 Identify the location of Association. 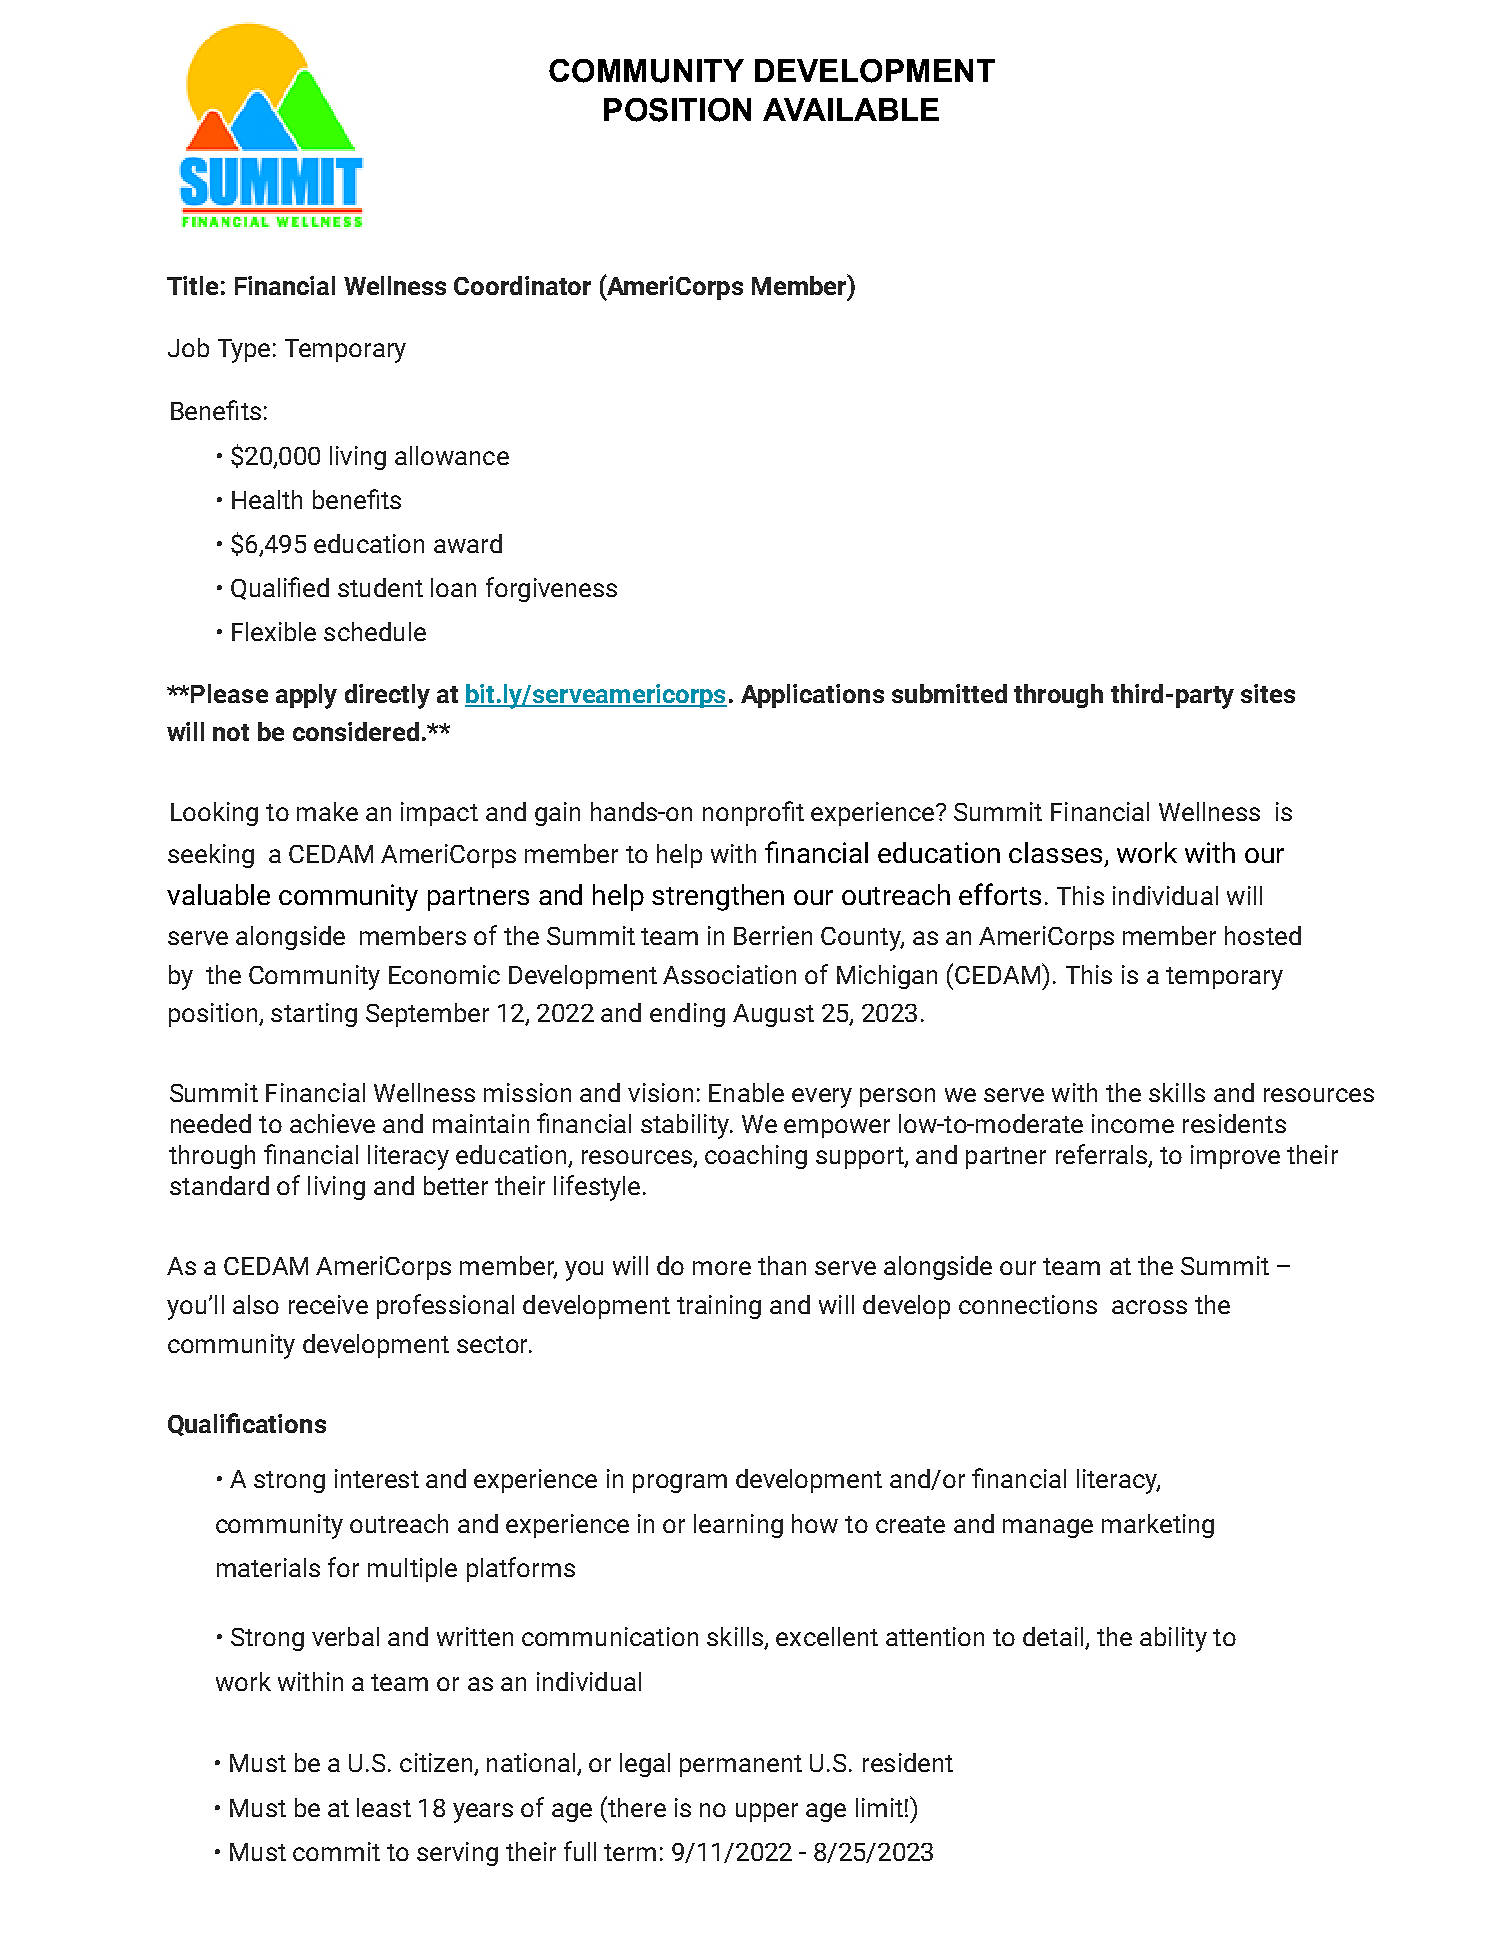
(729, 974).
